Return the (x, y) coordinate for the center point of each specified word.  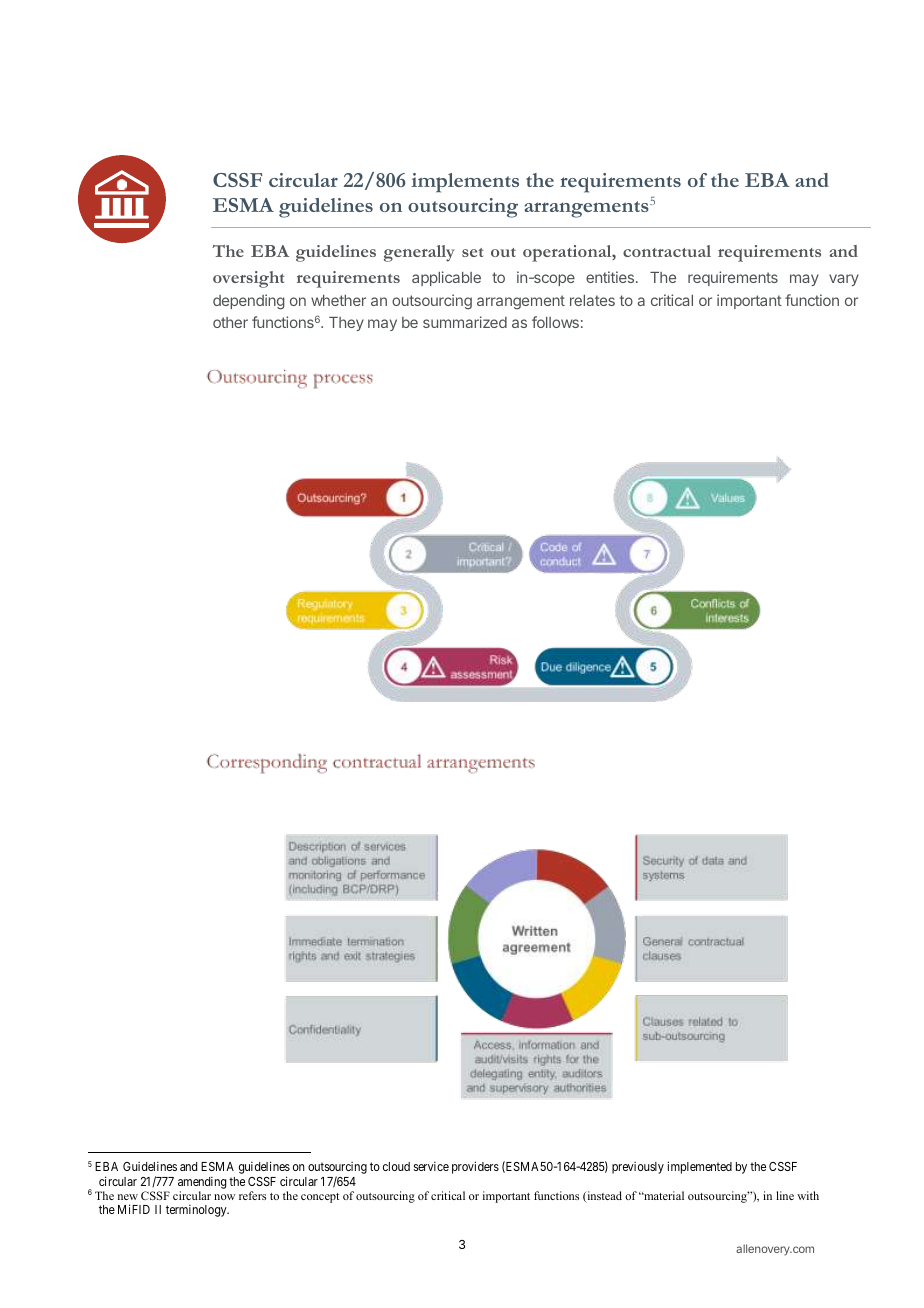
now (224, 1197)
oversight (248, 279)
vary (844, 280)
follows (555, 322)
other (230, 322)
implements (465, 183)
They (346, 324)
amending (202, 1182)
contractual (667, 251)
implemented (699, 1167)
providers (475, 1167)
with (808, 1195)
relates (592, 300)
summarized (465, 322)
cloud (396, 1166)
